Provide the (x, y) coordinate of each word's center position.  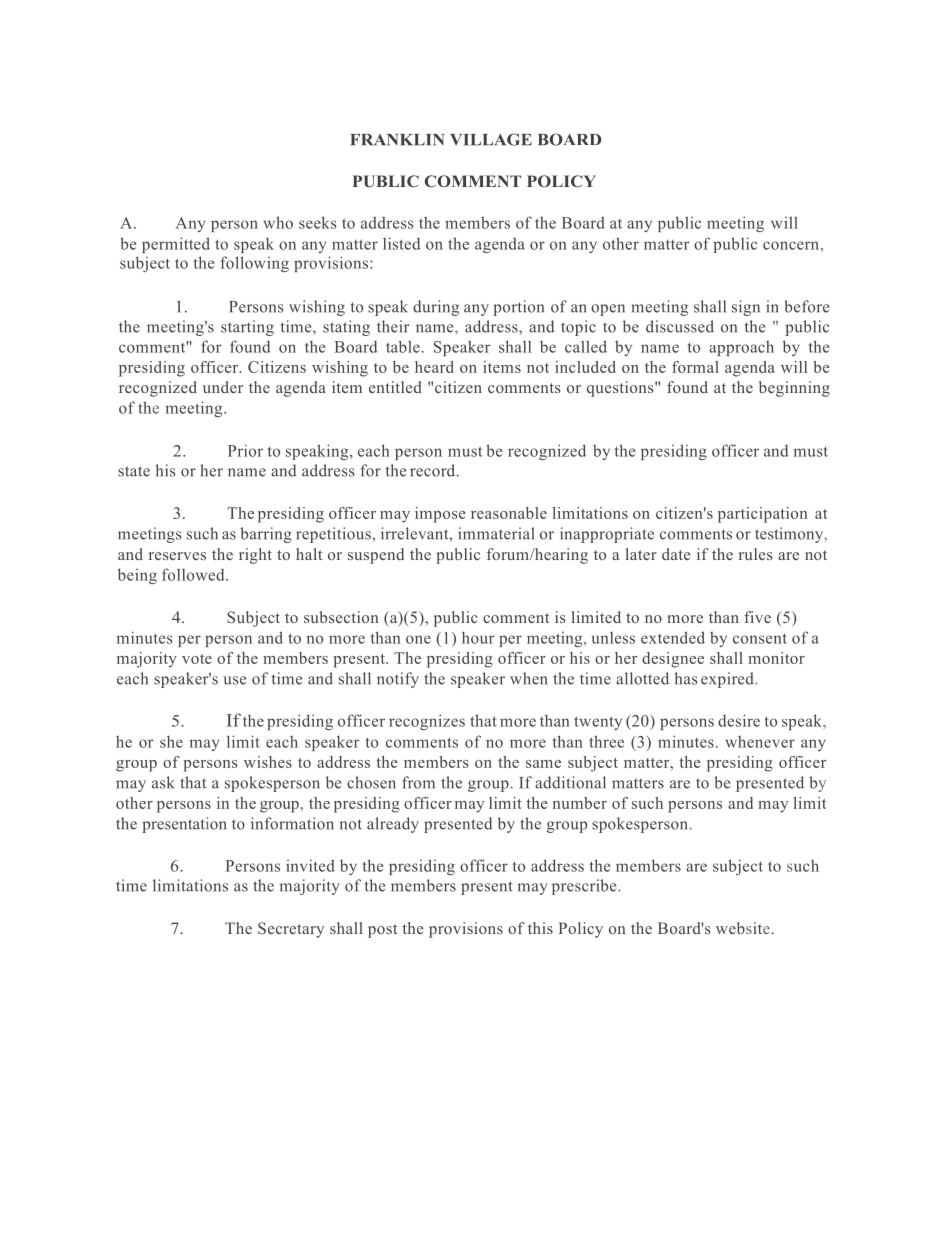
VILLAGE (491, 139)
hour (478, 637)
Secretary (291, 930)
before (806, 306)
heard (434, 367)
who (278, 222)
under (223, 387)
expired (728, 680)
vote (197, 659)
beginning (794, 389)
